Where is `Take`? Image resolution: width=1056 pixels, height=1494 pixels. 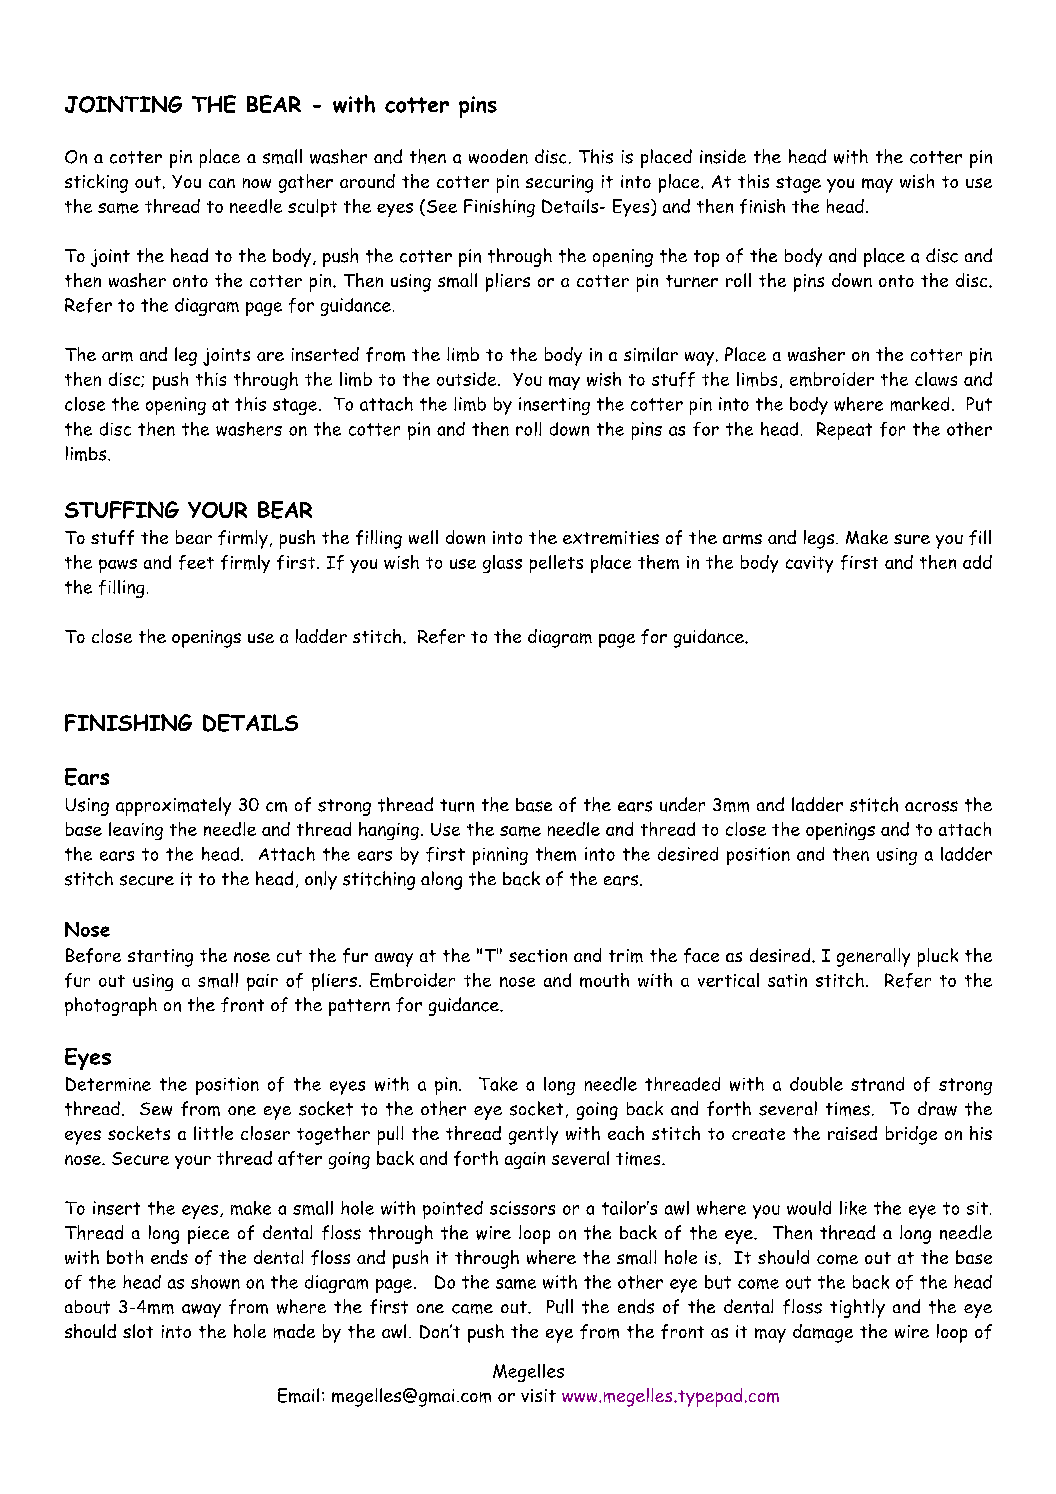
Take is located at coordinates (498, 1084).
